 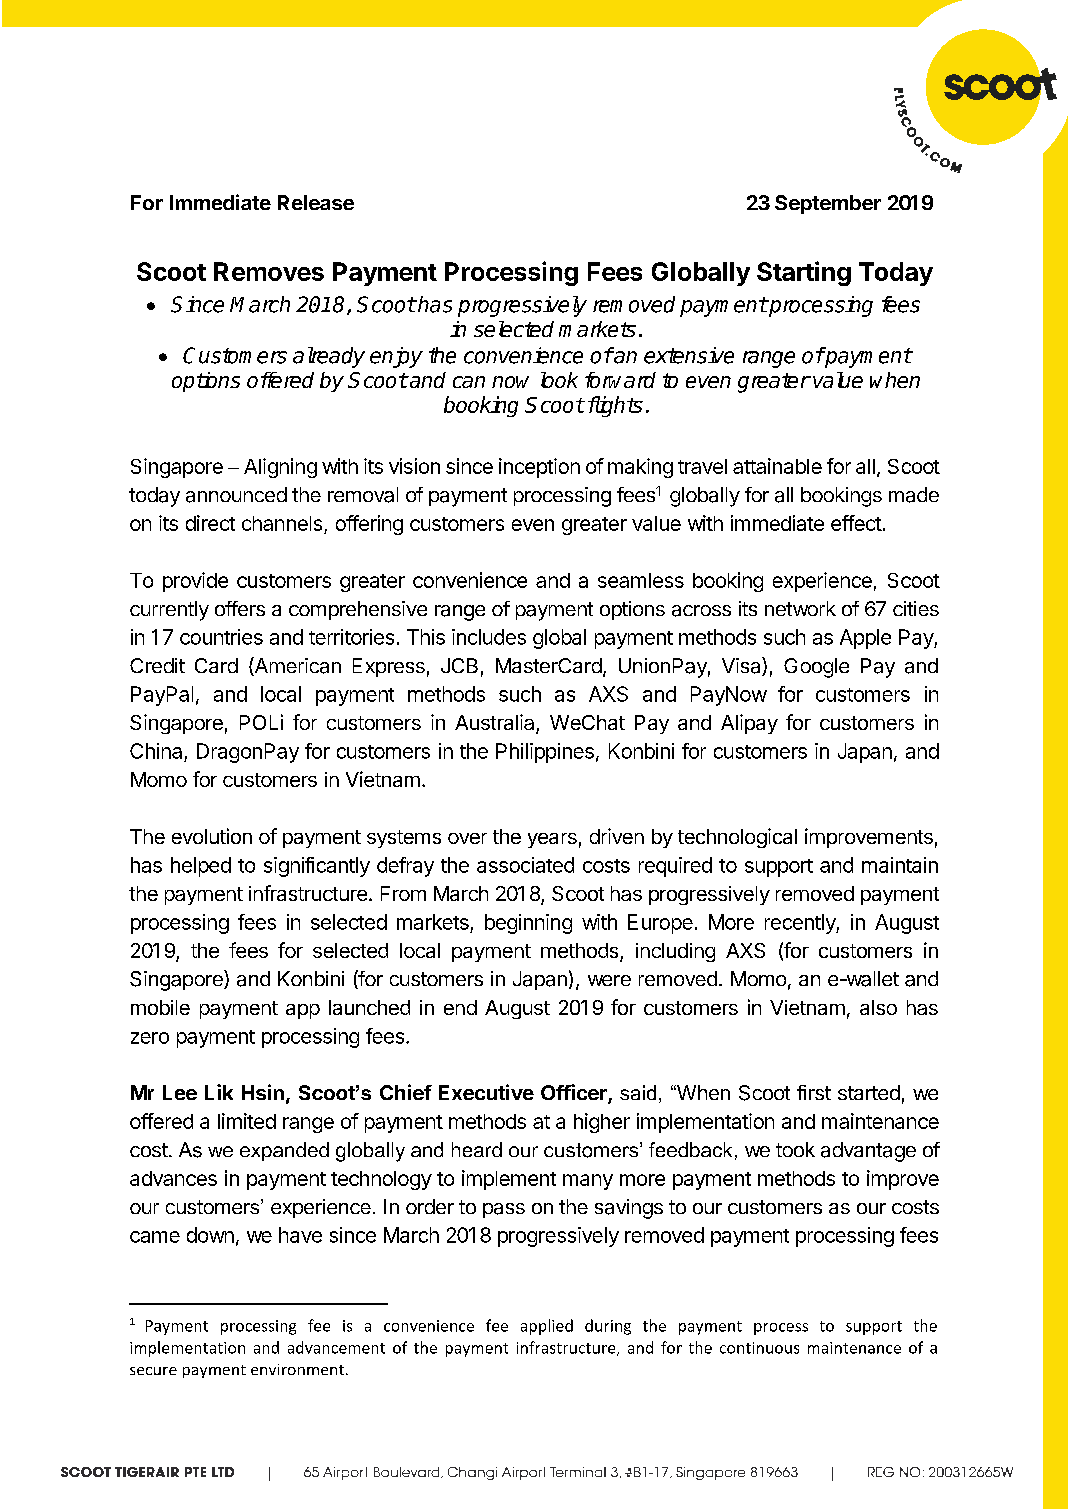 What do you see at coordinates (547, 1327) in the image?
I see `applied` at bounding box center [547, 1327].
